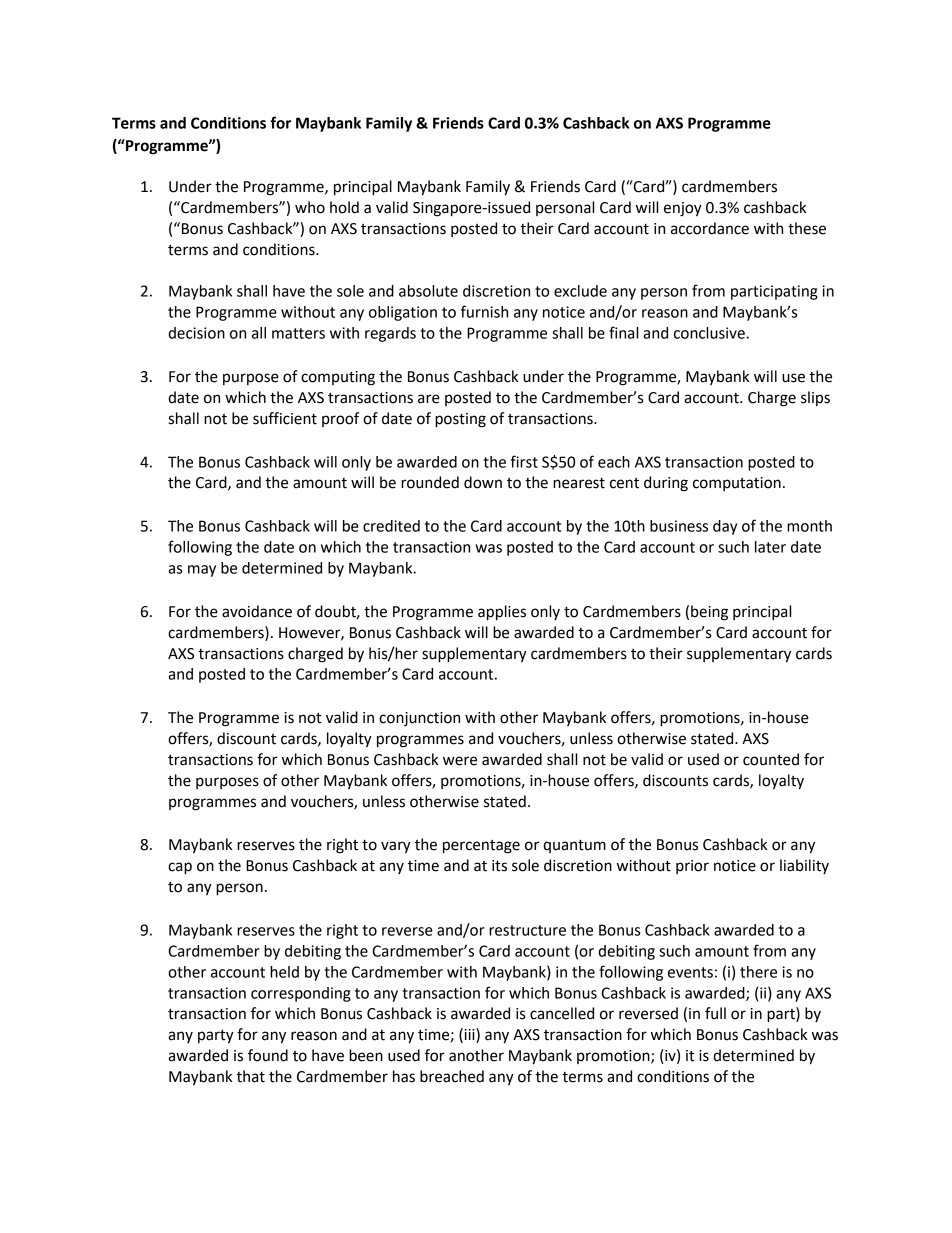 Image resolution: width=952 pixels, height=1233 pixels. Describe the element at coordinates (180, 868) in the page. I see `cap` at that location.
